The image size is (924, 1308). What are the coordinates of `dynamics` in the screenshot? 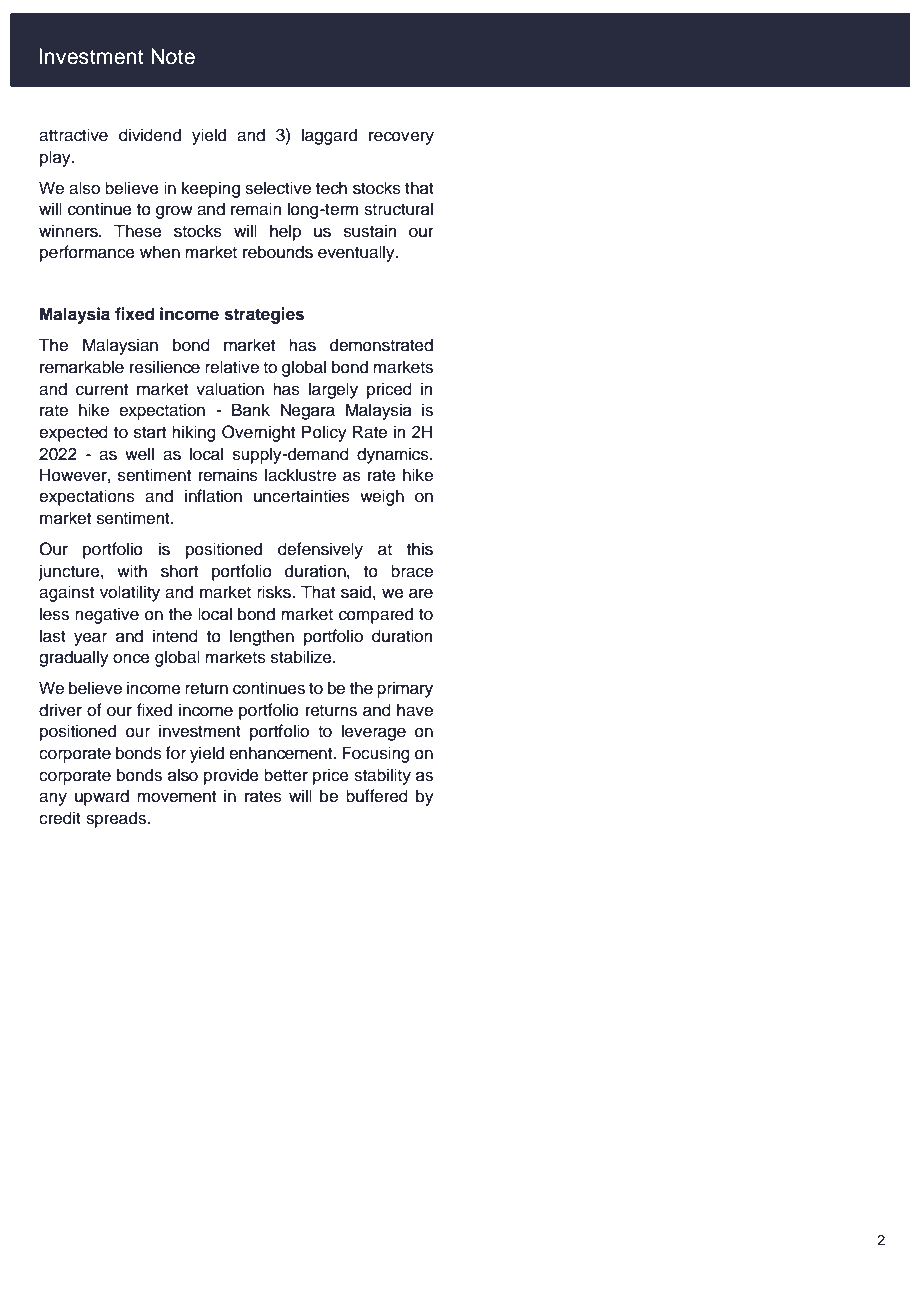 It's located at (394, 455).
